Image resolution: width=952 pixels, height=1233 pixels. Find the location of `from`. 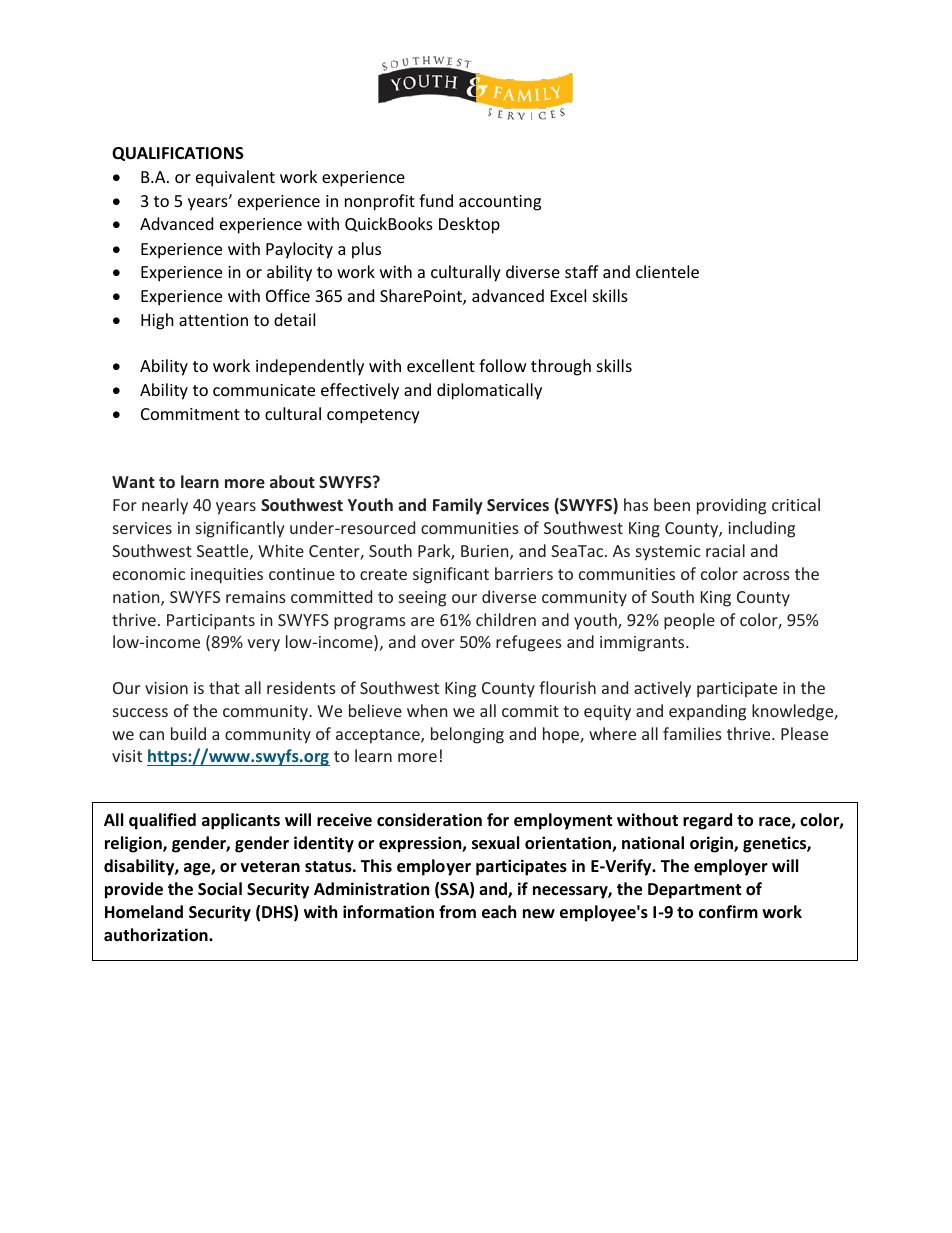

from is located at coordinates (457, 912).
